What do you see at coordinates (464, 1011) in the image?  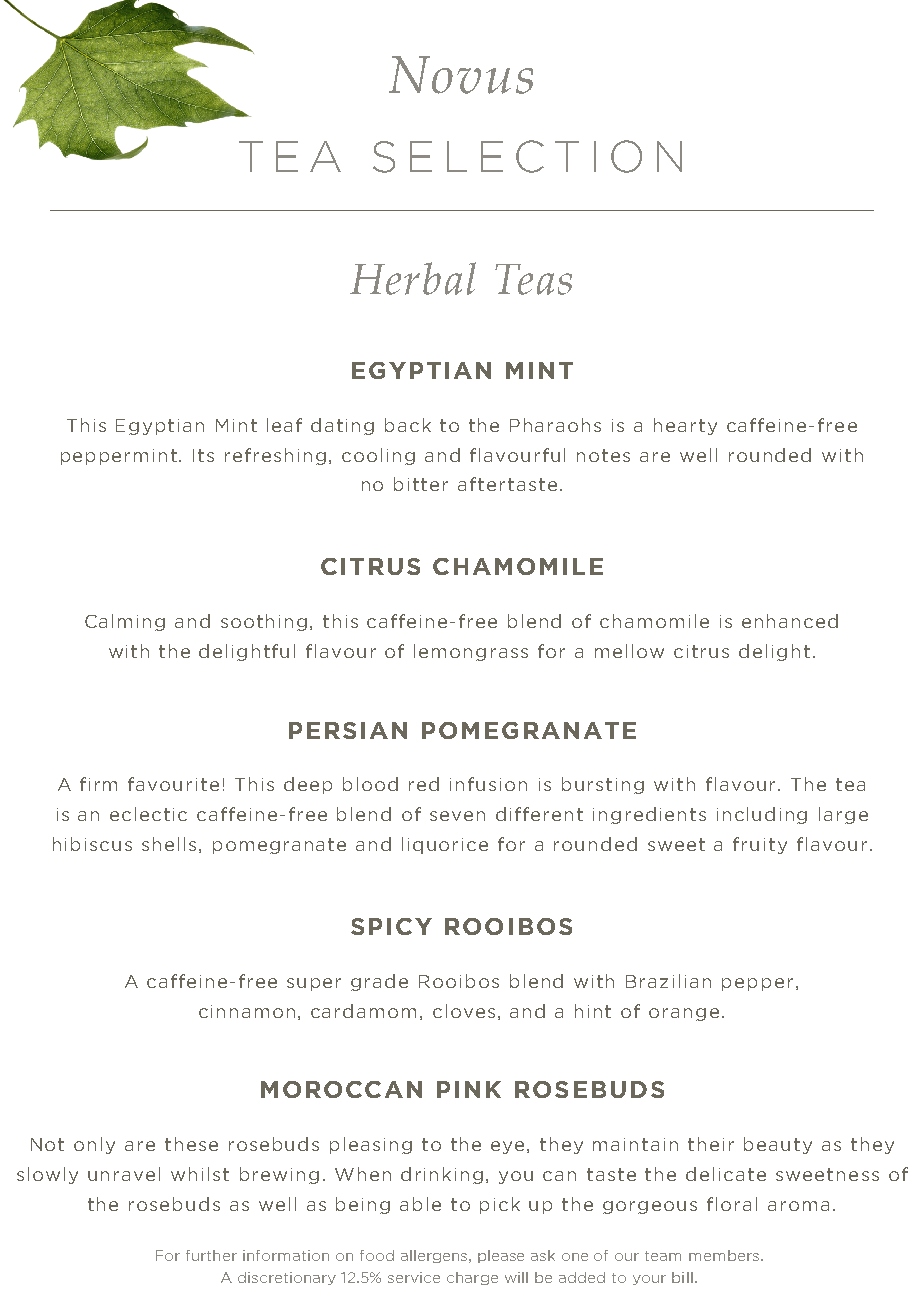 I see `cloves` at bounding box center [464, 1011].
